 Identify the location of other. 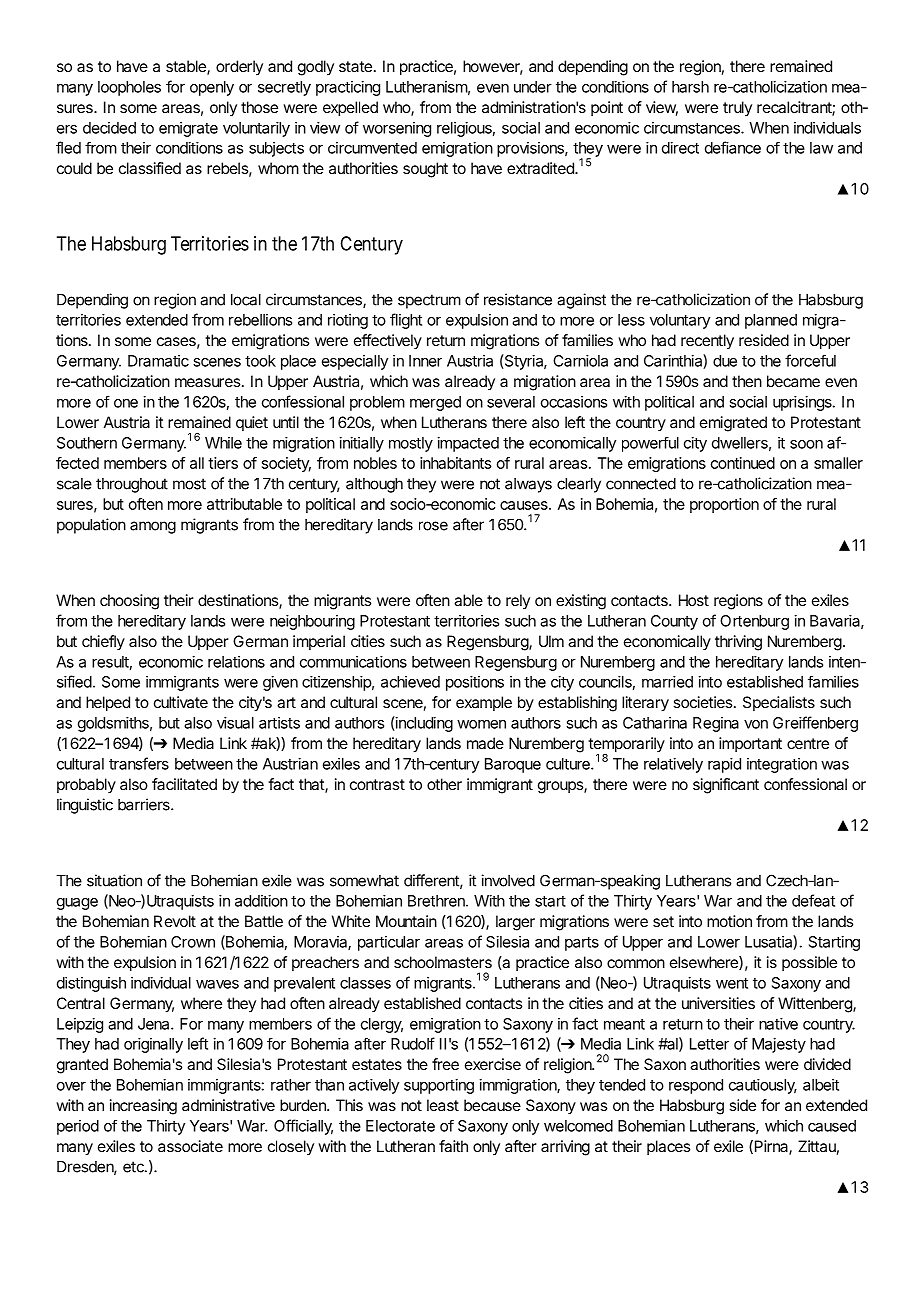
(444, 784).
